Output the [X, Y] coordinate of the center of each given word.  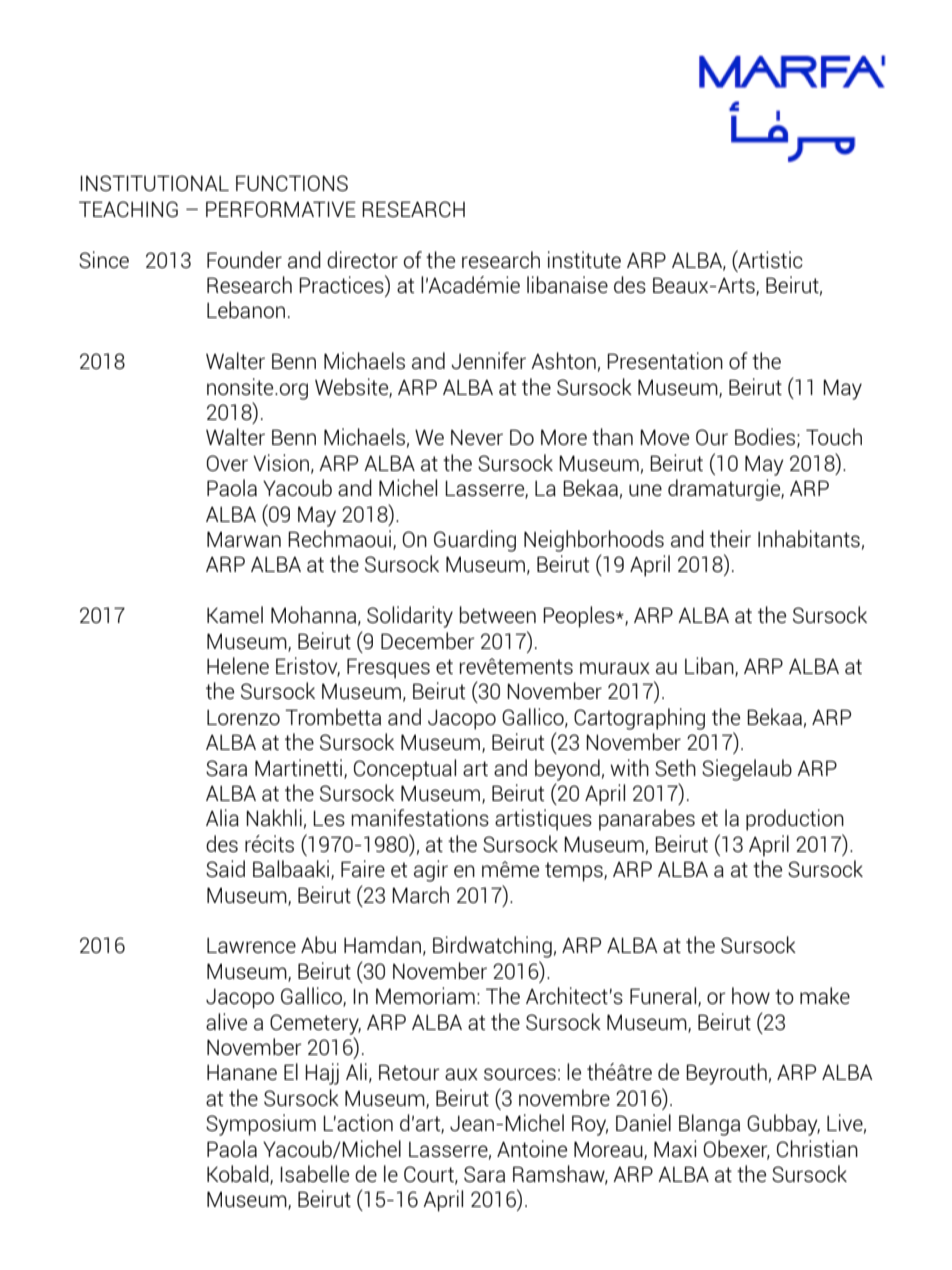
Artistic [769, 260]
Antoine [532, 1148]
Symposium [261, 1125]
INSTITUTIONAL [154, 183]
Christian [817, 1148]
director [362, 259]
